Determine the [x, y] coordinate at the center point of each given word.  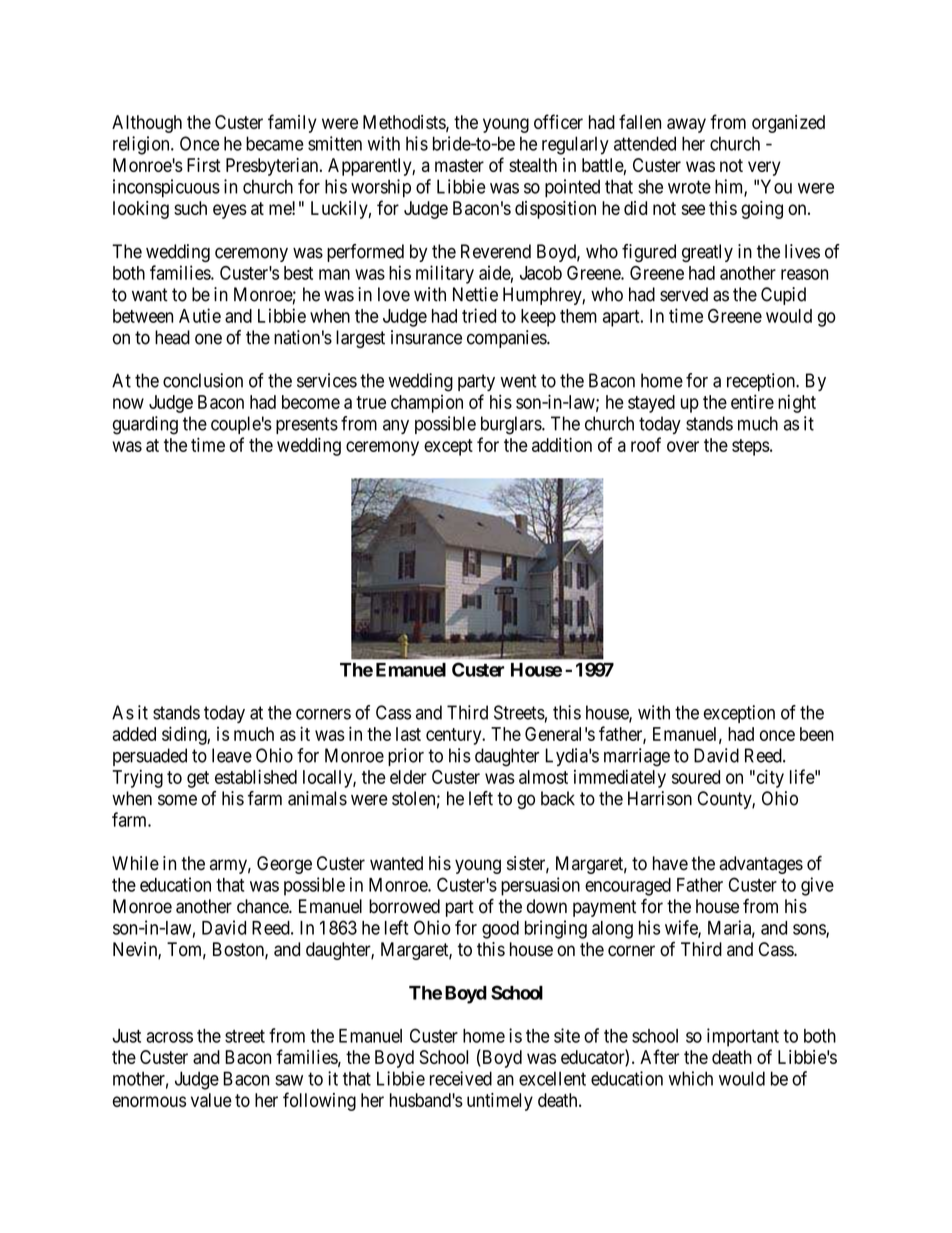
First [204, 165]
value [211, 1100]
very [764, 168]
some [177, 800]
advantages [761, 865]
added [134, 734]
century [455, 736]
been [817, 734]
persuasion [540, 886]
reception [762, 382]
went [519, 381]
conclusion [203, 380]
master [459, 165]
